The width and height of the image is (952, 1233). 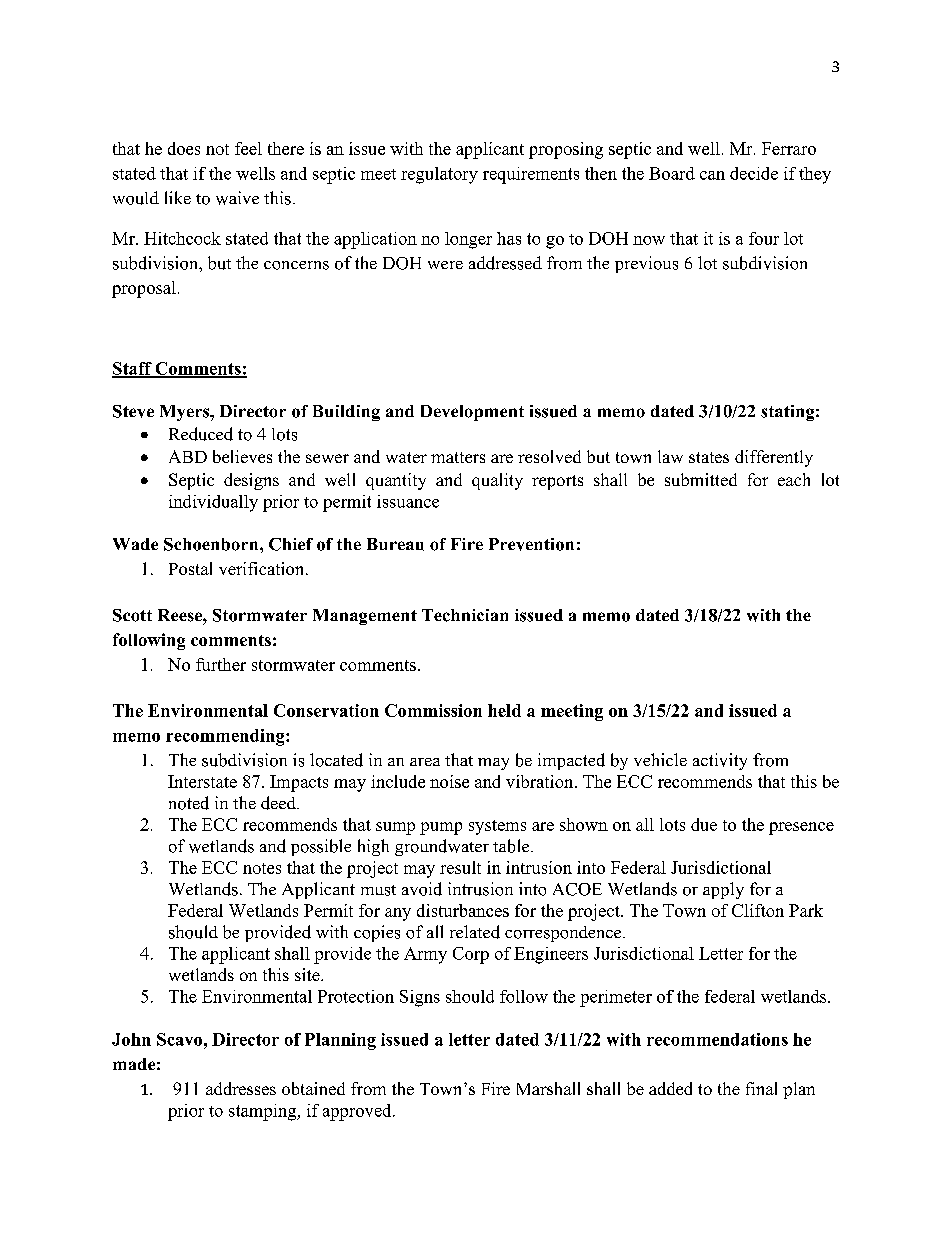 What do you see at coordinates (237, 198) in the image?
I see `waive` at bounding box center [237, 198].
